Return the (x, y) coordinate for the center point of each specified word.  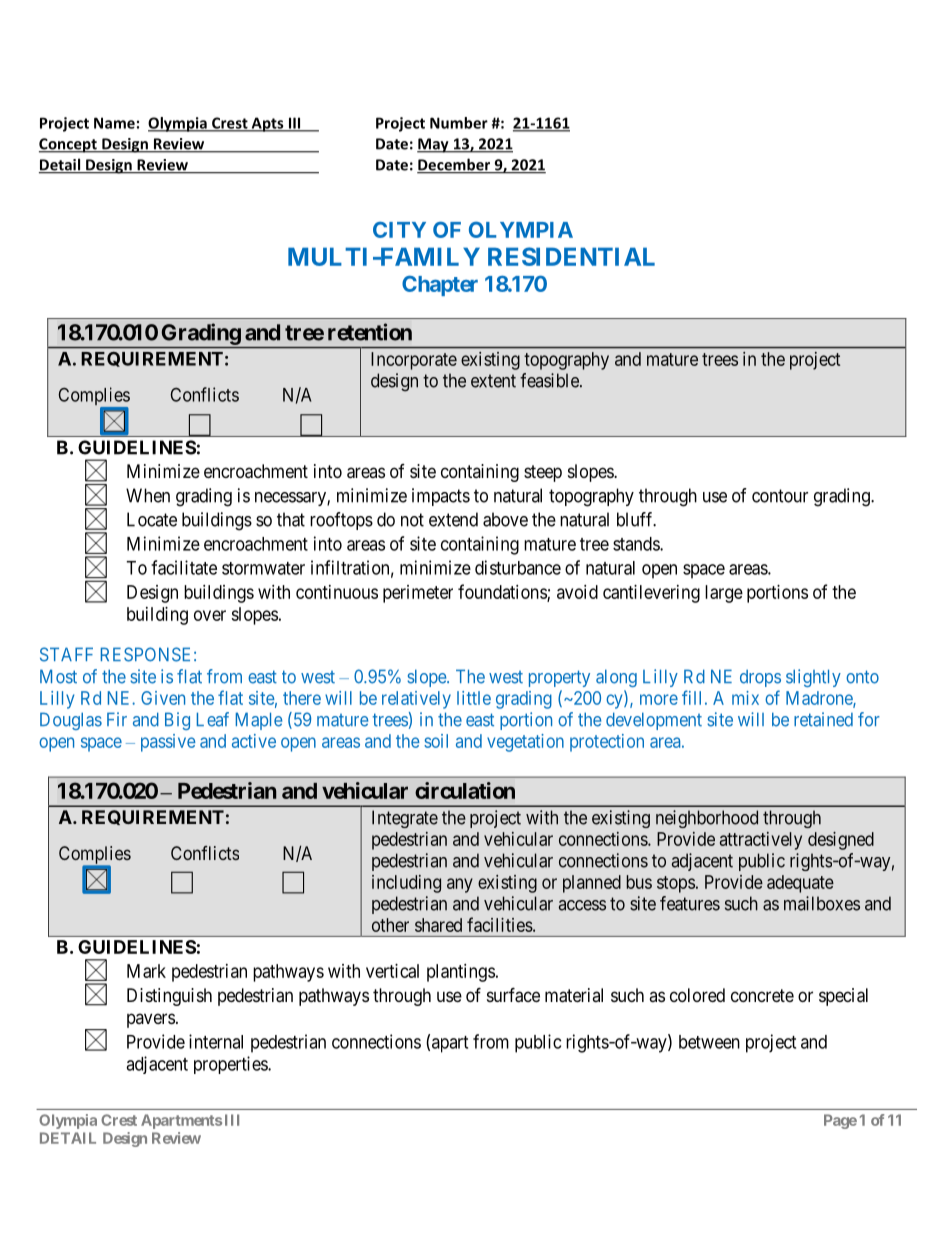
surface (513, 995)
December (455, 165)
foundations (503, 592)
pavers (151, 1020)
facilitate (184, 567)
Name (114, 123)
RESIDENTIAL (571, 256)
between (709, 1042)
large (724, 594)
